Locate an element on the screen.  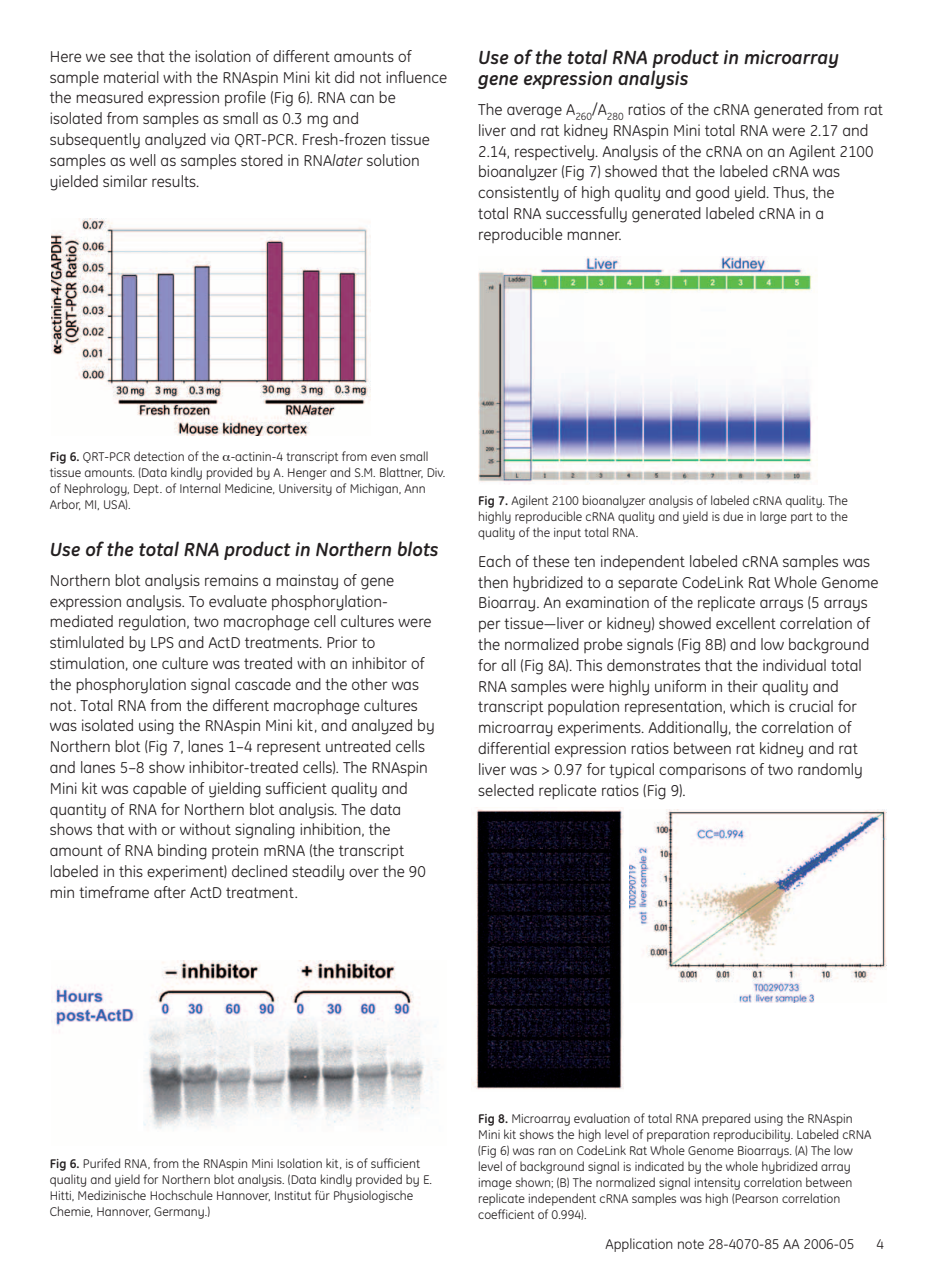
comparisons is located at coordinates (702, 771).
